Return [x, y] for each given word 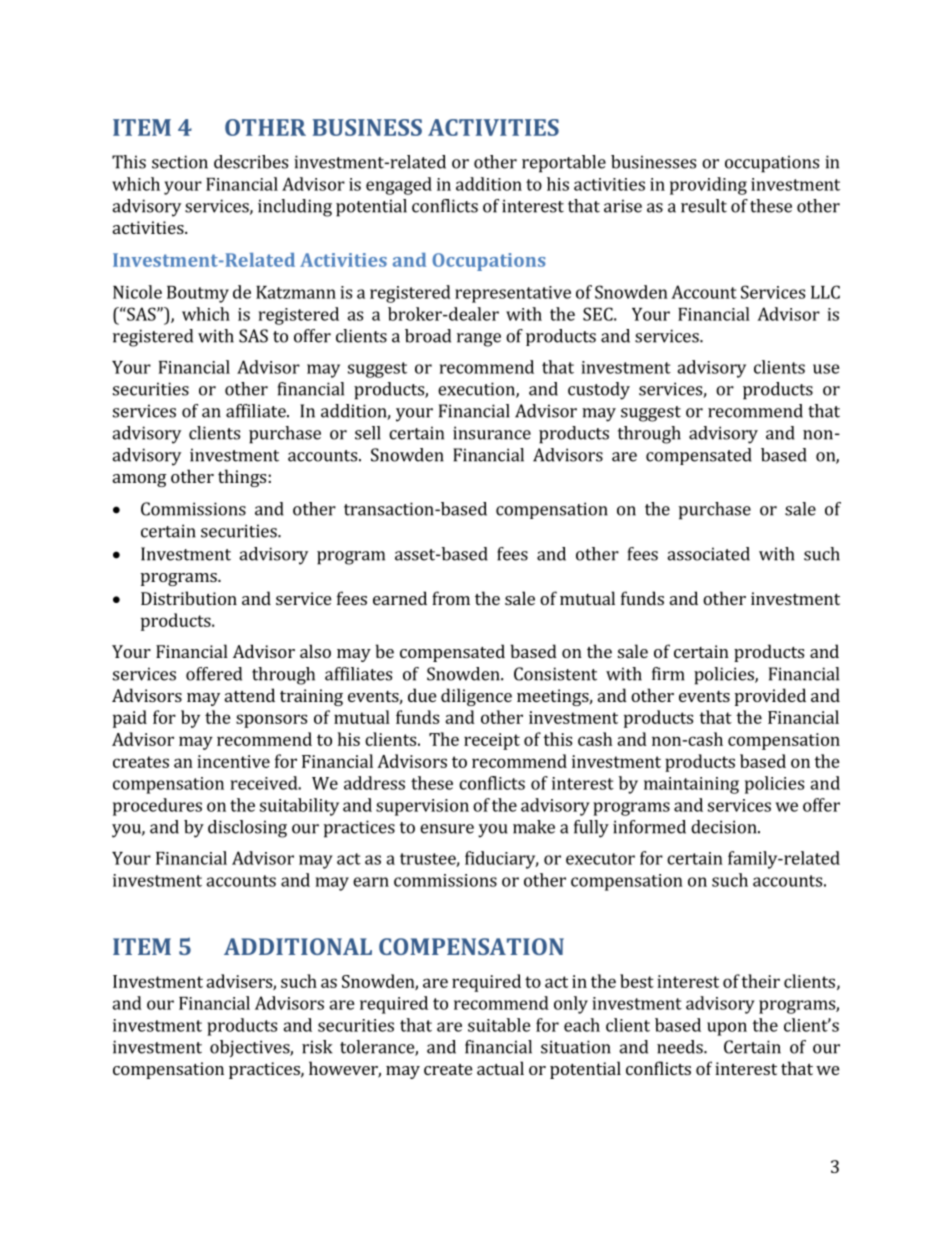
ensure [447, 829]
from [451, 598]
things [242, 478]
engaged [399, 186]
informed [649, 827]
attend [250, 695]
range [479, 340]
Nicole [137, 292]
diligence [476, 697]
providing [708, 186]
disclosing [247, 829]
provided [770, 697]
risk [317, 1047]
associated [708, 554]
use [826, 369]
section [180, 162]
